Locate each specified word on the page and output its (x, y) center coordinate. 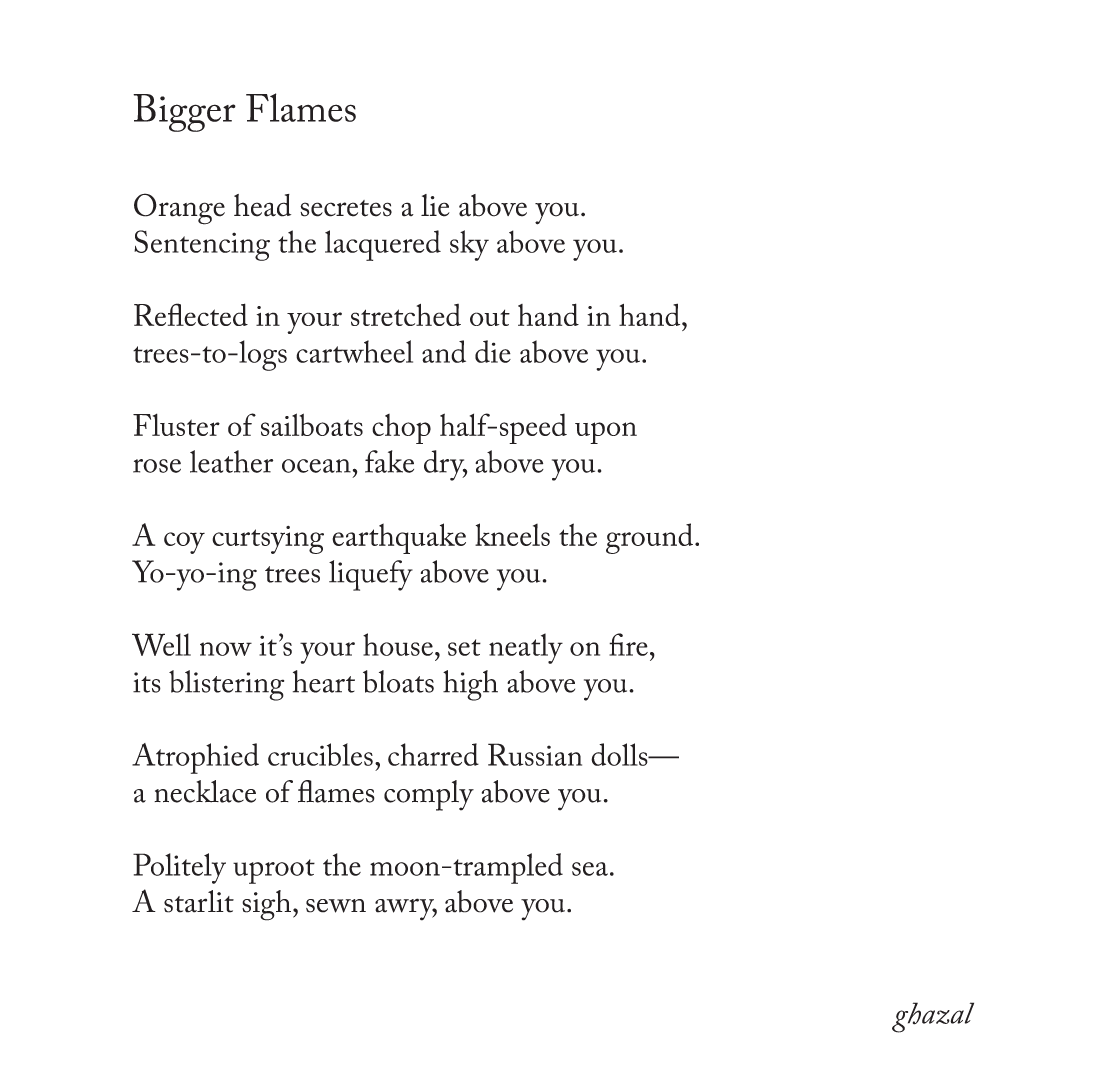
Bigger (184, 113)
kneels (512, 534)
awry (406, 909)
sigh (268, 905)
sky (469, 245)
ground (651, 538)
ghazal (933, 1017)
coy (184, 543)
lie (435, 205)
